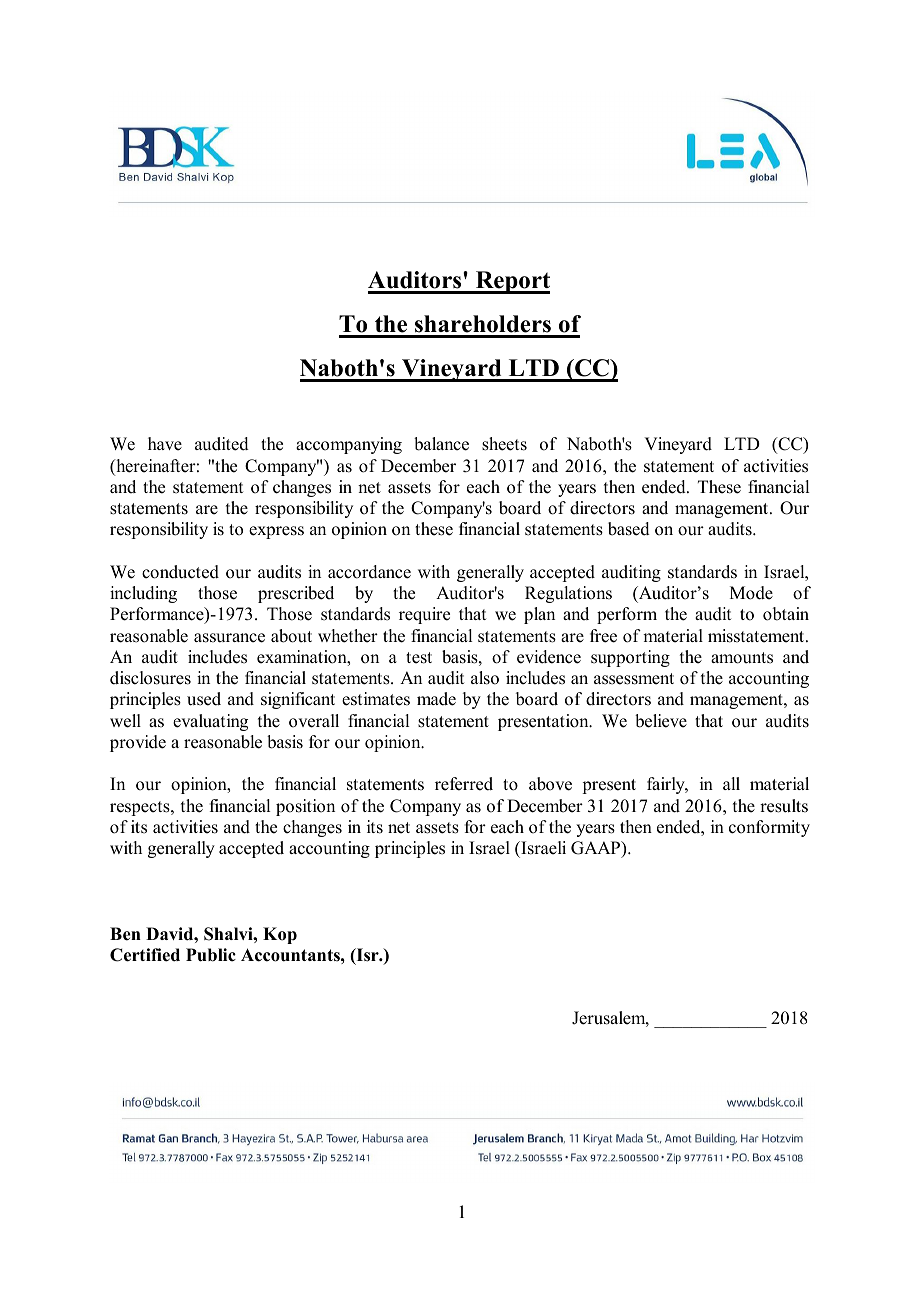 The height and width of the screenshot is (1308, 924). What do you see at coordinates (512, 282) in the screenshot?
I see `Report` at bounding box center [512, 282].
